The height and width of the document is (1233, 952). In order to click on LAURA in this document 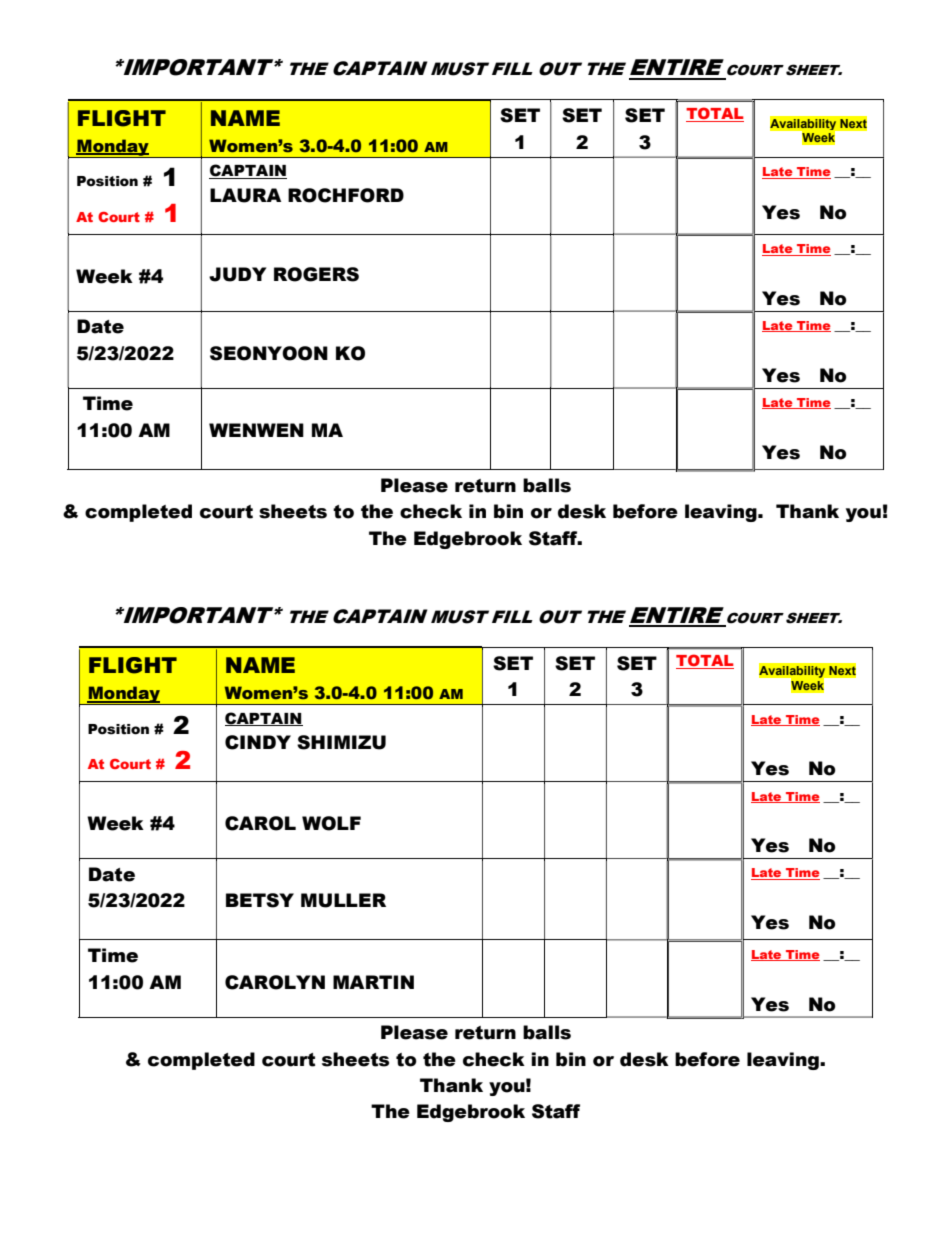, I will do `click(245, 195)`.
